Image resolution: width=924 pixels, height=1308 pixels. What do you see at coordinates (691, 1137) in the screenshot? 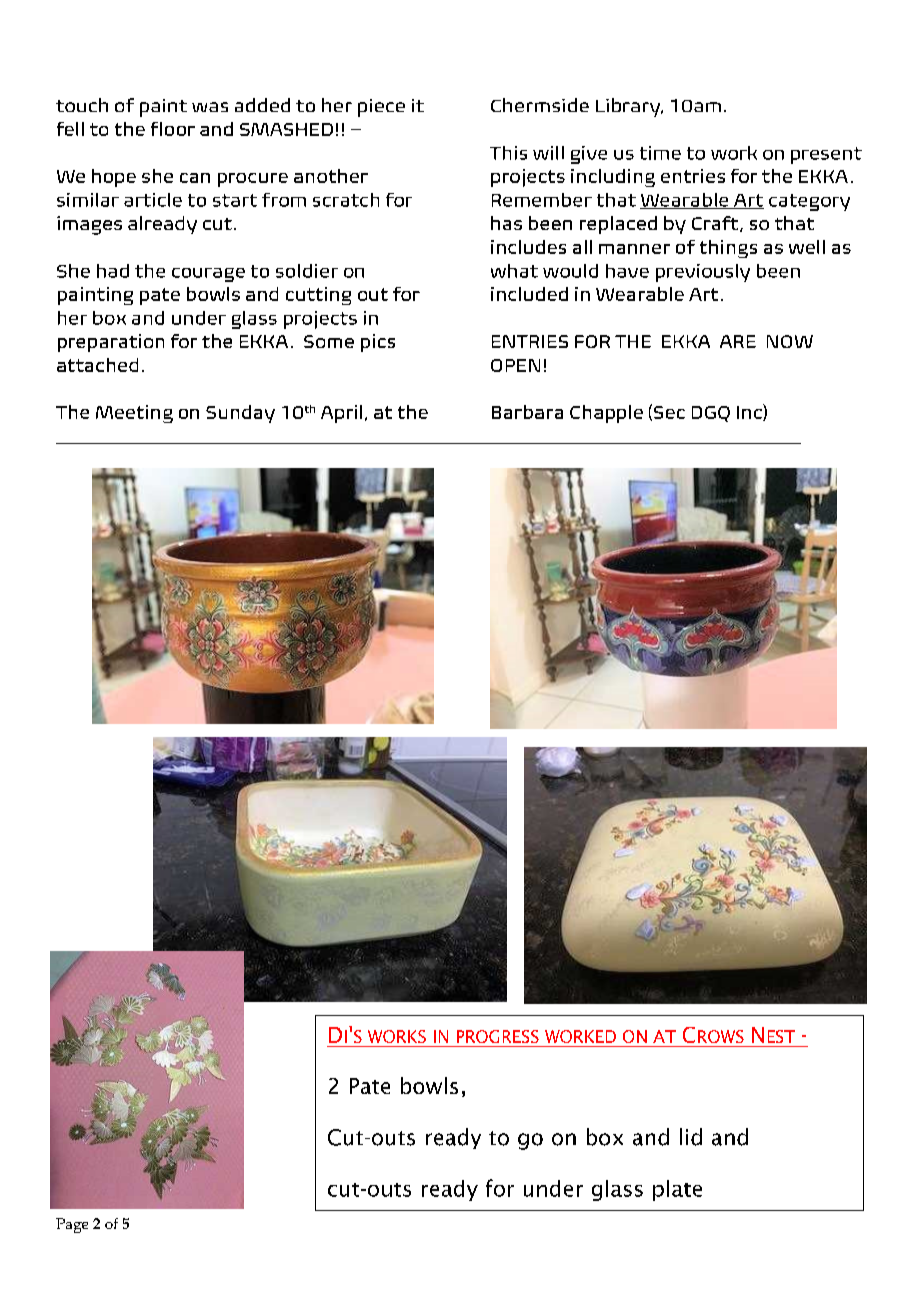
I see `lid` at bounding box center [691, 1137].
